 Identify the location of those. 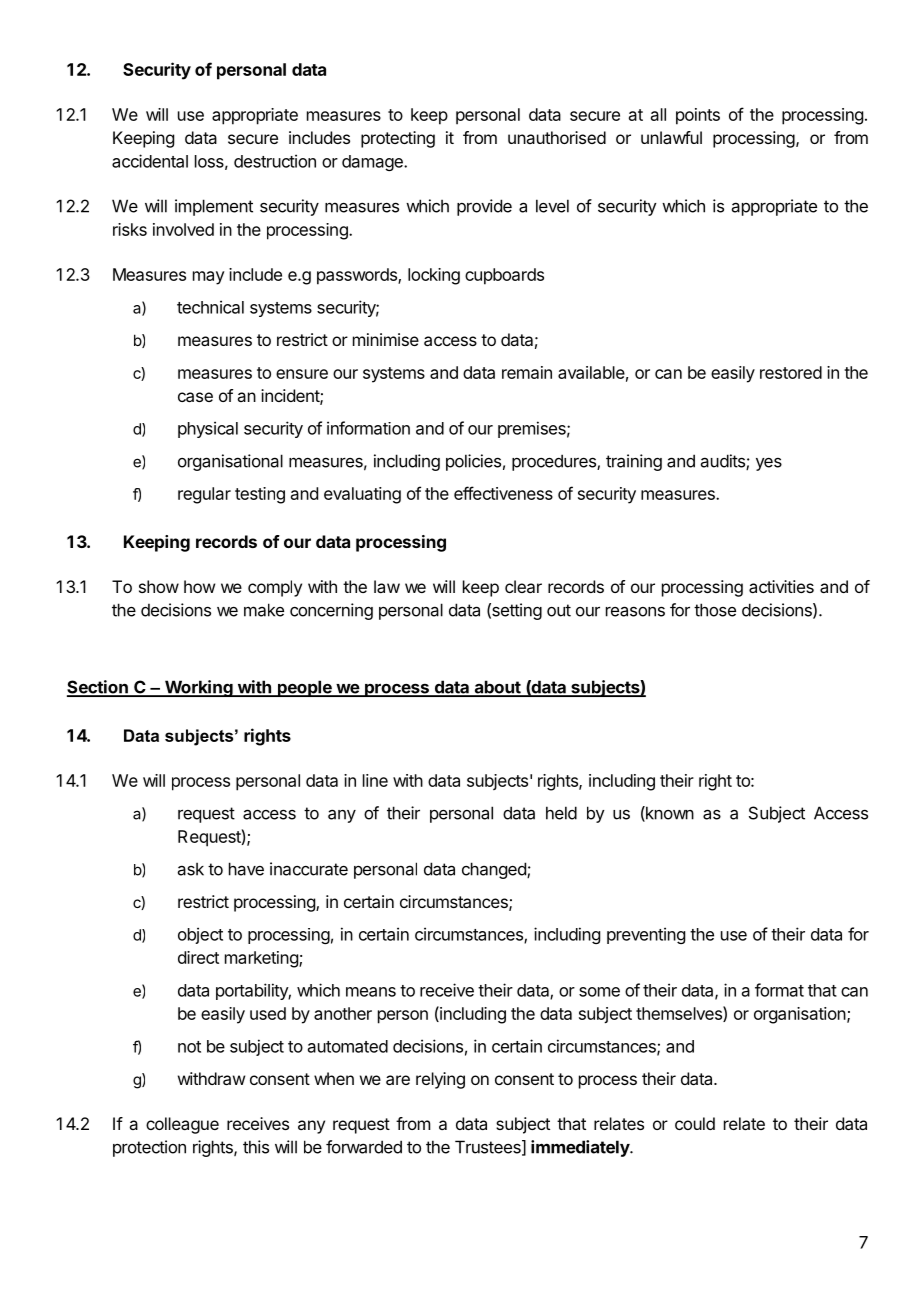
(715, 610).
